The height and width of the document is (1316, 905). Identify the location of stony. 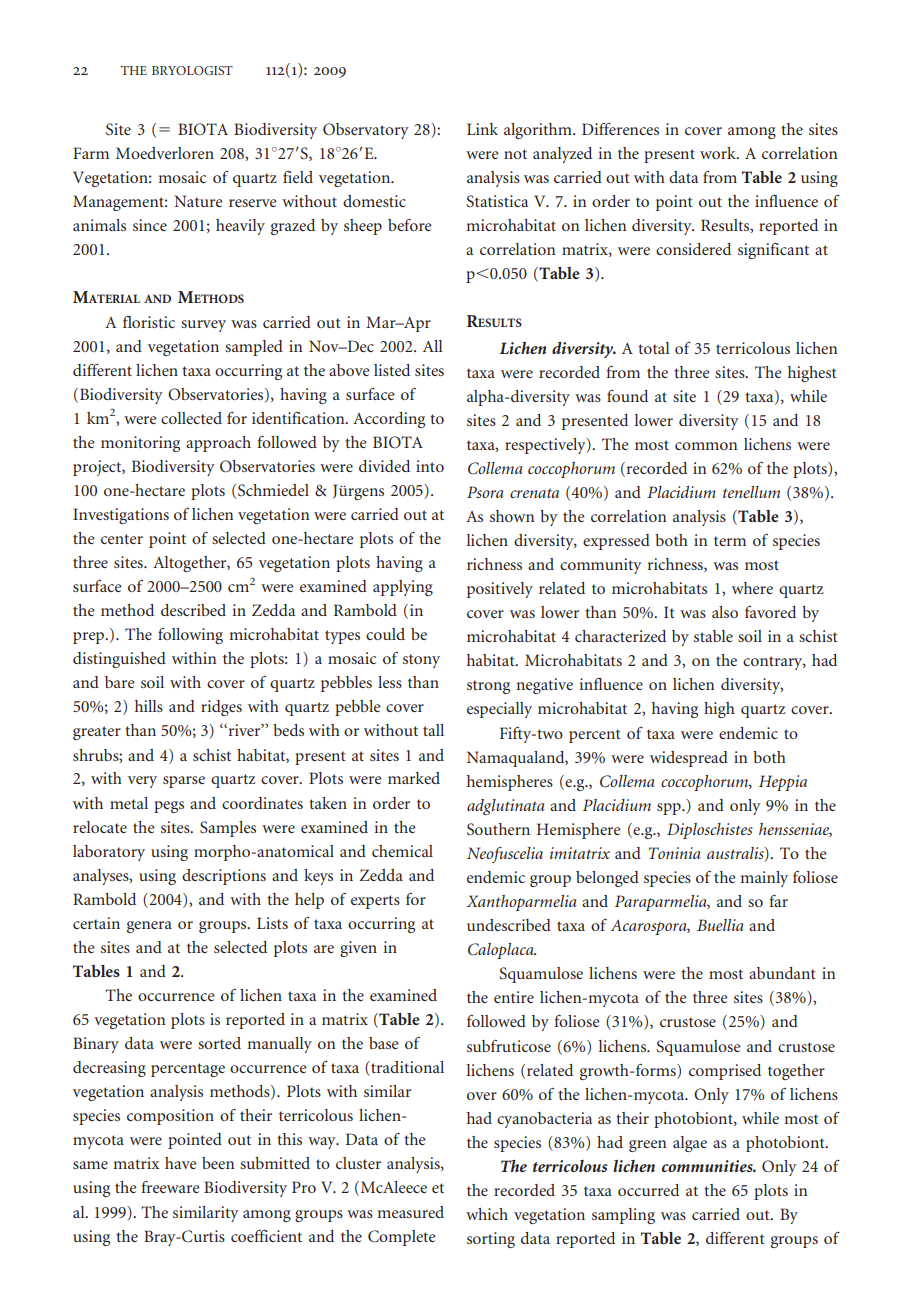
(421, 661).
